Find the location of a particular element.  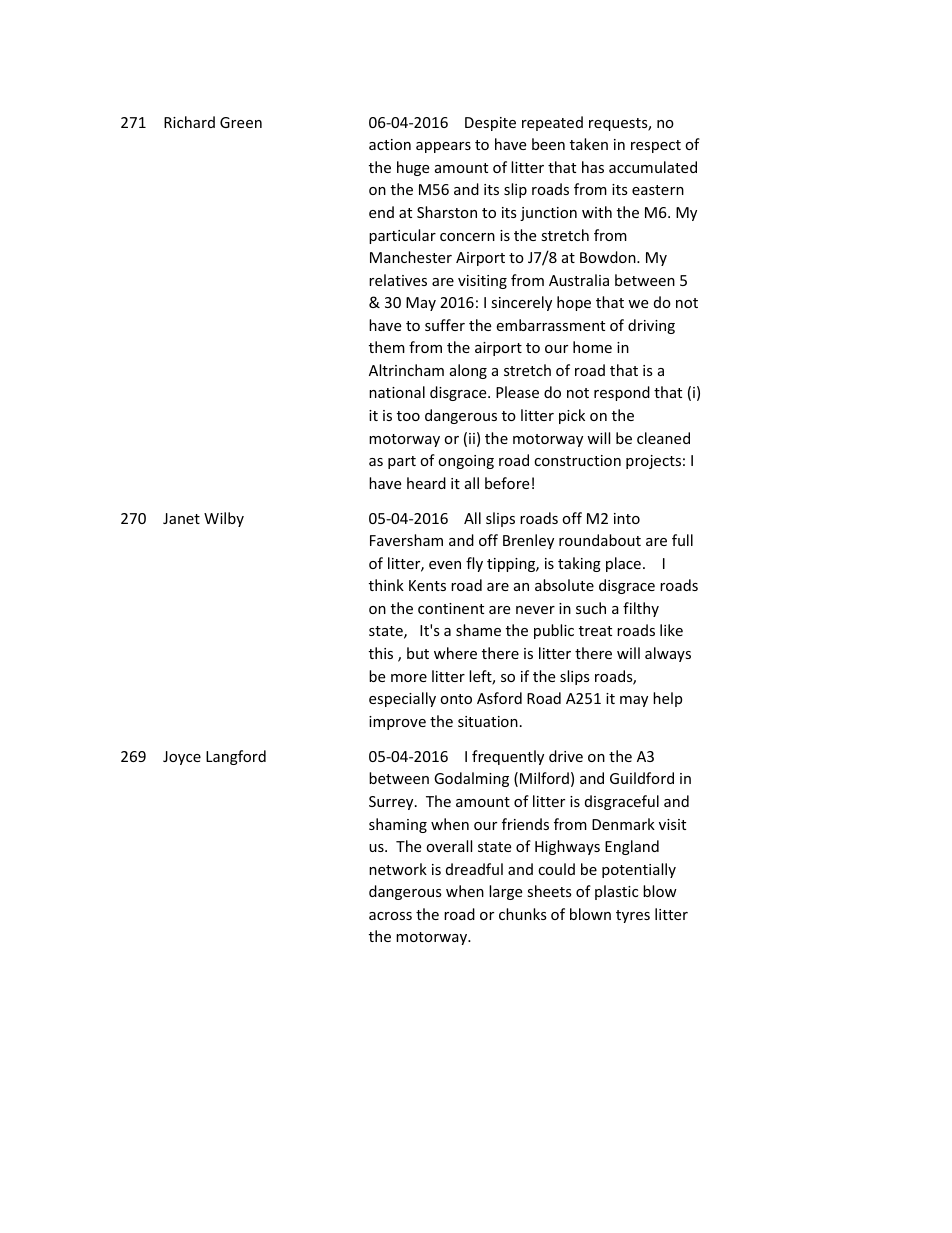

into is located at coordinates (627, 518).
